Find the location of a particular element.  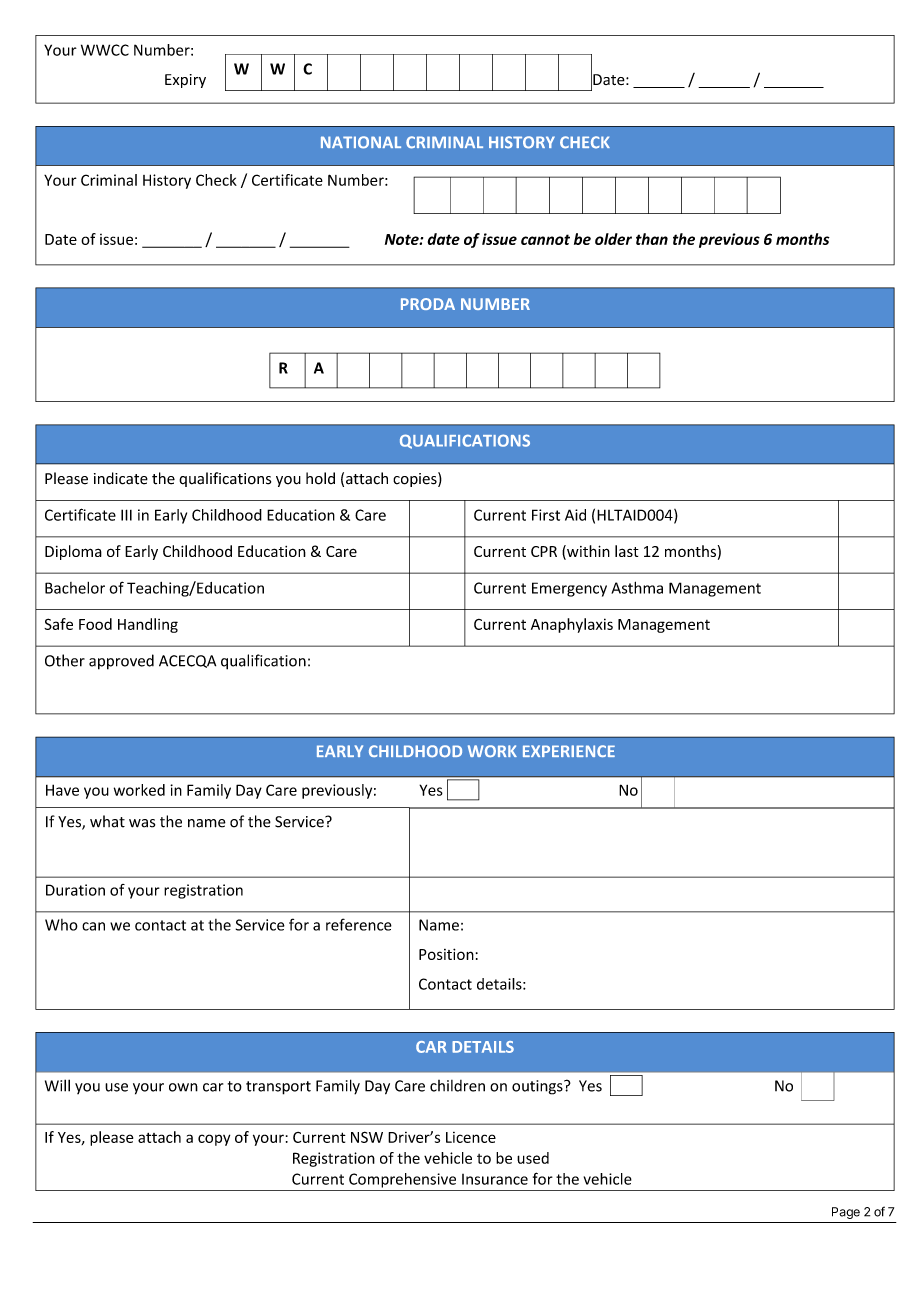

Page is located at coordinates (846, 1213).
